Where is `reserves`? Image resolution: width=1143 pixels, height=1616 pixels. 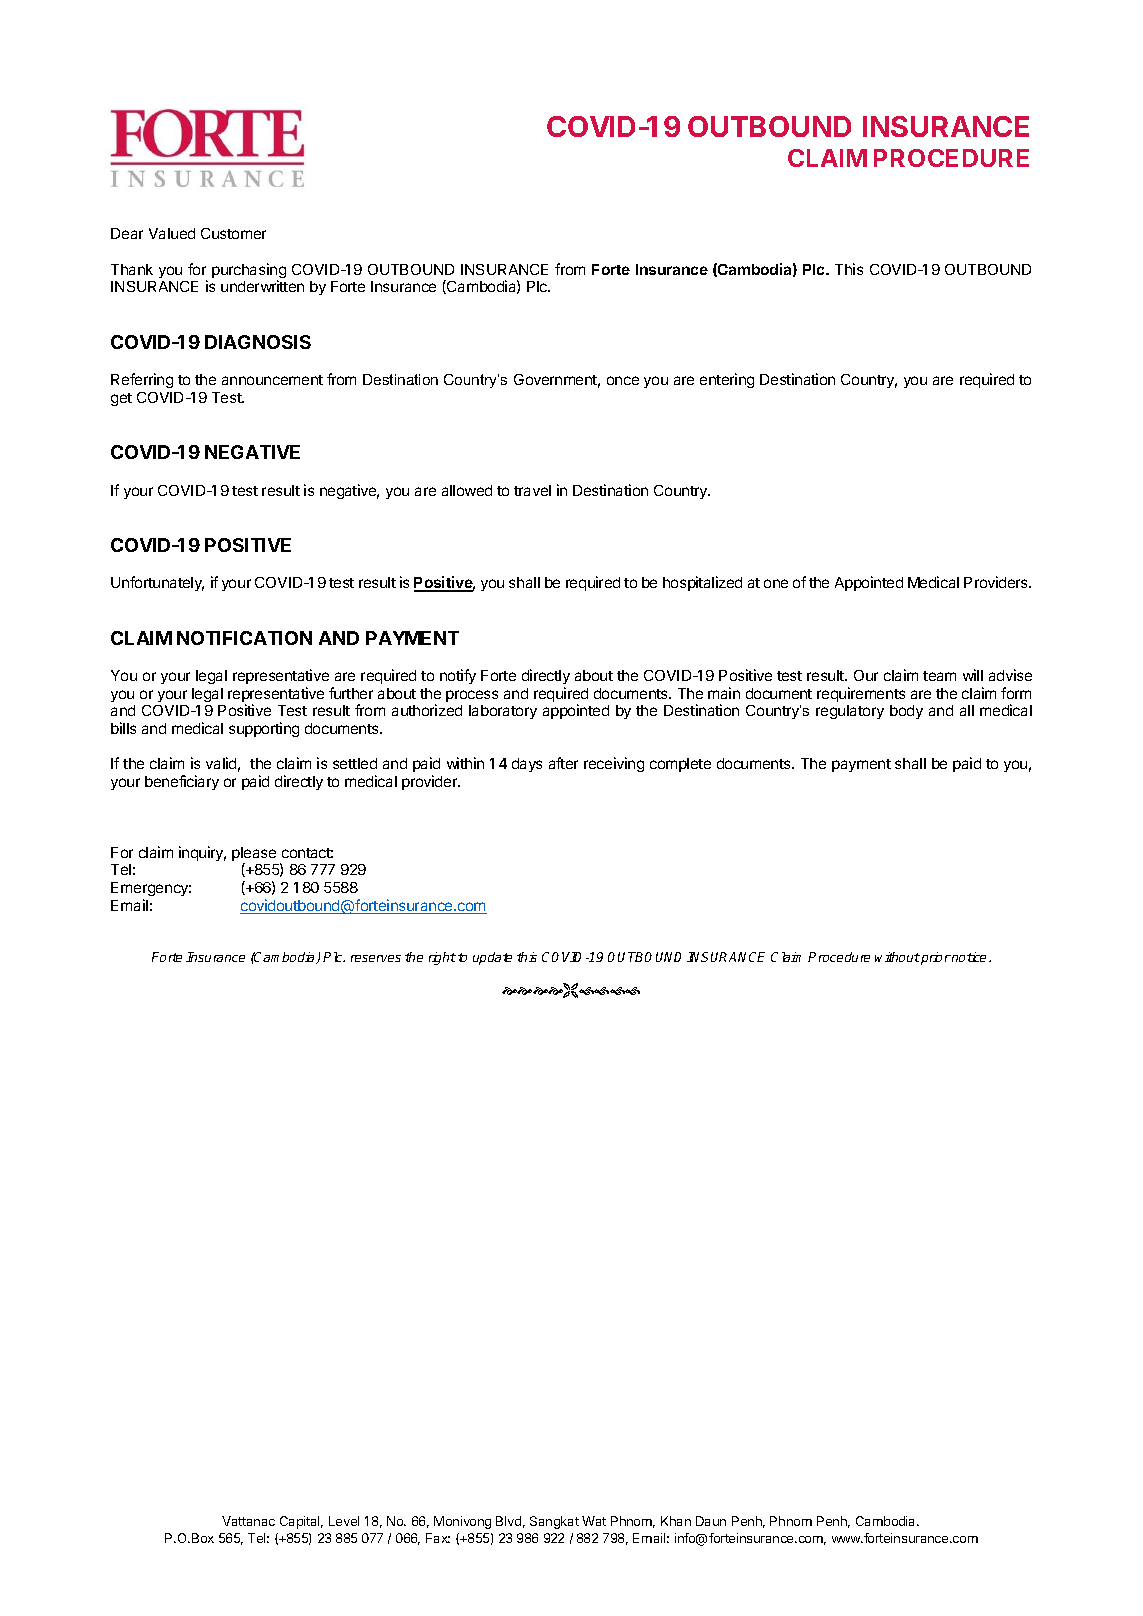 reserves is located at coordinates (376, 958).
